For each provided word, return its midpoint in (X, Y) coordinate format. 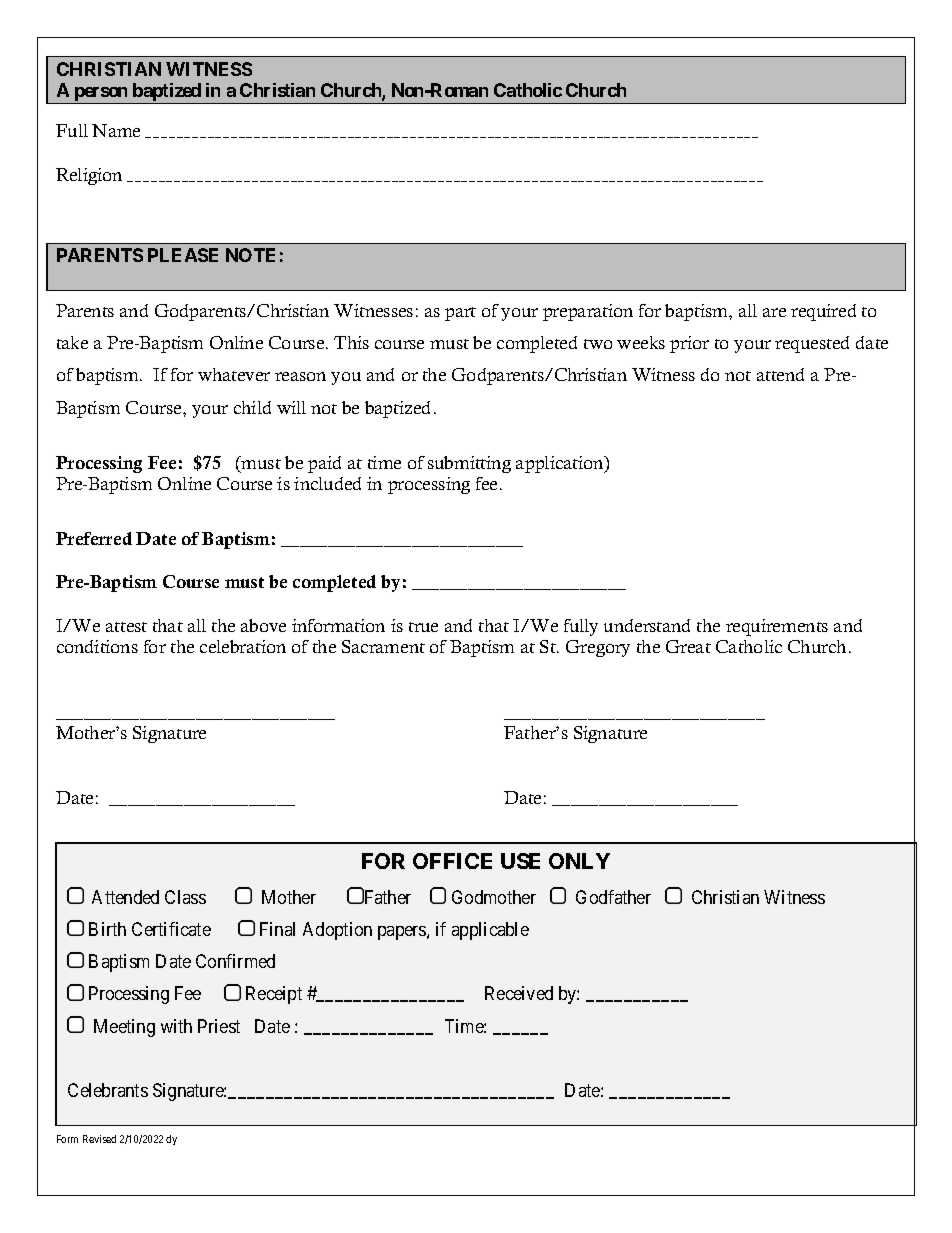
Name (116, 130)
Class (185, 897)
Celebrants (108, 1090)
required (823, 312)
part (460, 314)
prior (689, 344)
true (423, 627)
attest (126, 627)
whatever (234, 374)
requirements (777, 627)
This (351, 342)
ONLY (579, 861)
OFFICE (452, 861)
